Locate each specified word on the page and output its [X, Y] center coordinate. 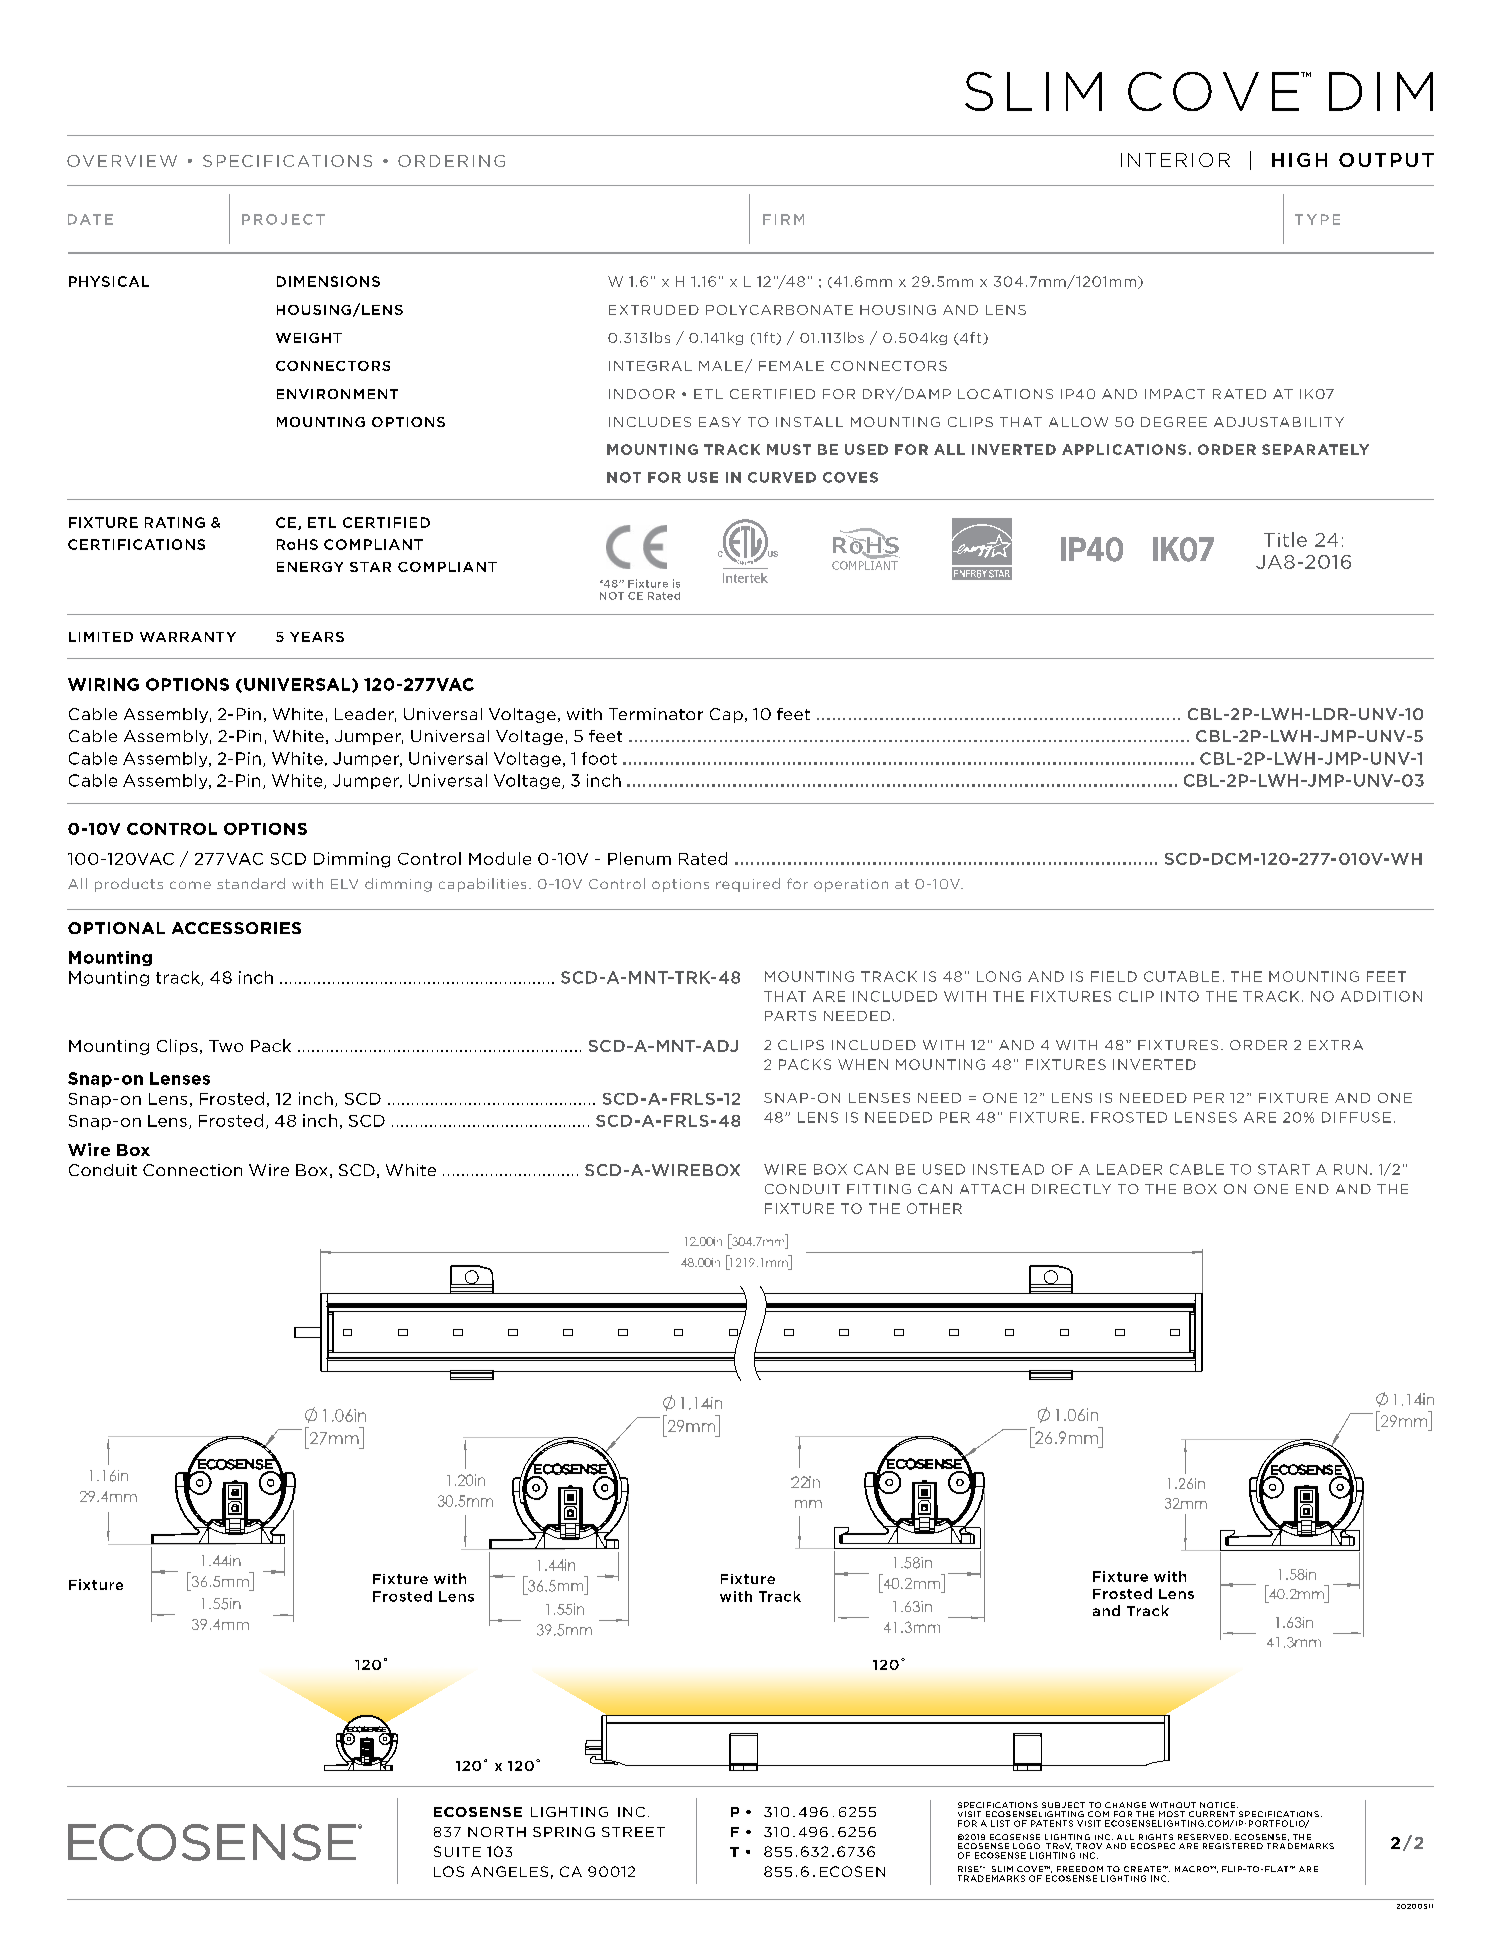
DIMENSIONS [328, 281]
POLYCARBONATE [779, 310]
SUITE [457, 1851]
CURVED [782, 477]
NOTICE [1219, 1805]
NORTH [497, 1832]
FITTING [879, 1189]
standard [251, 883]
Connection [192, 1170]
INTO [1180, 996]
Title [1285, 539]
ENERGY [310, 567]
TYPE [1317, 219]
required [748, 885]
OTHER [934, 1208]
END [1312, 1189]
